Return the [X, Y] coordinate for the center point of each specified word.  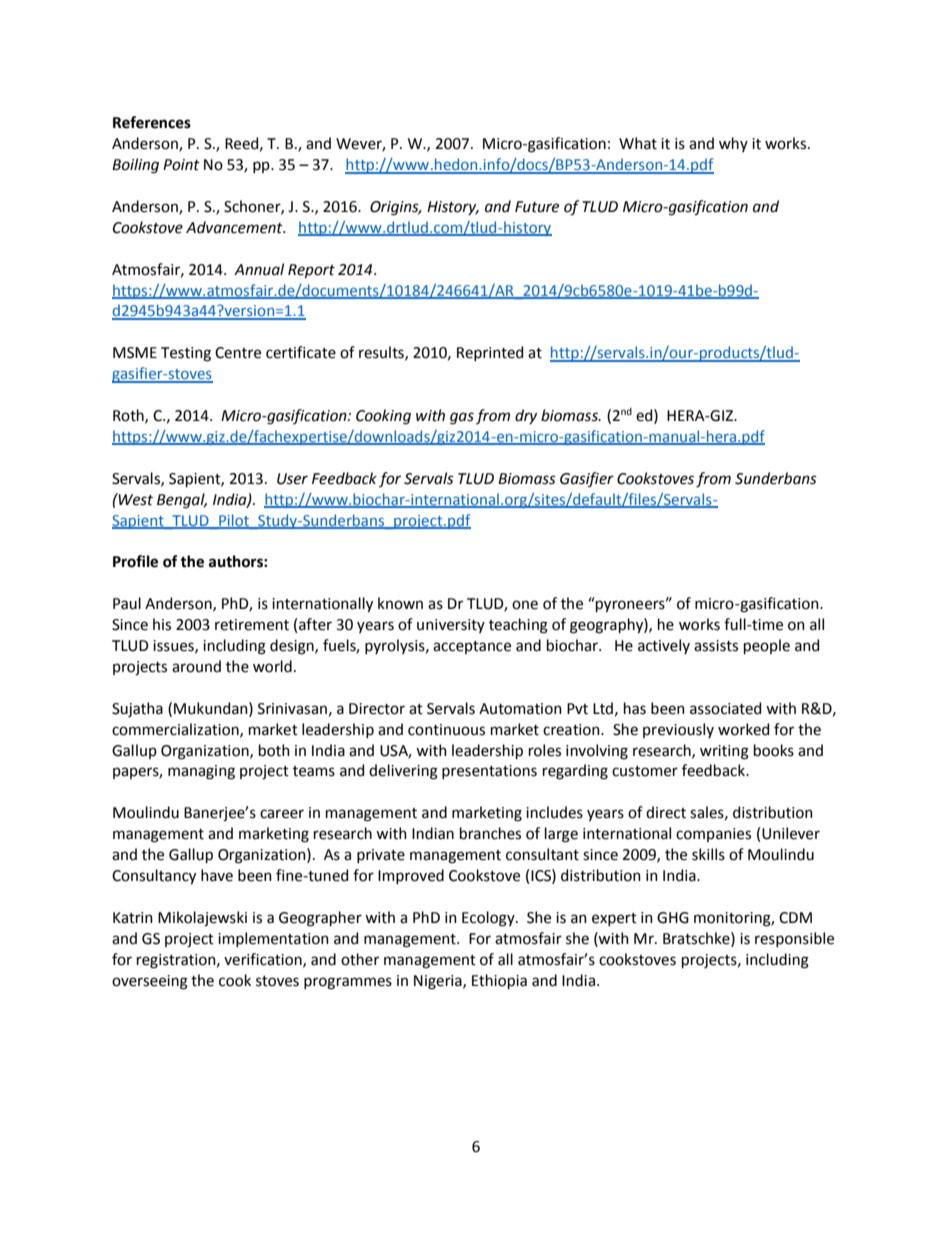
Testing [186, 354]
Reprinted [490, 353]
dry [526, 416]
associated [725, 708]
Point [181, 165]
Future [537, 207]
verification [264, 960]
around [196, 666]
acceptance [472, 647]
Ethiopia [499, 981]
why [733, 144]
